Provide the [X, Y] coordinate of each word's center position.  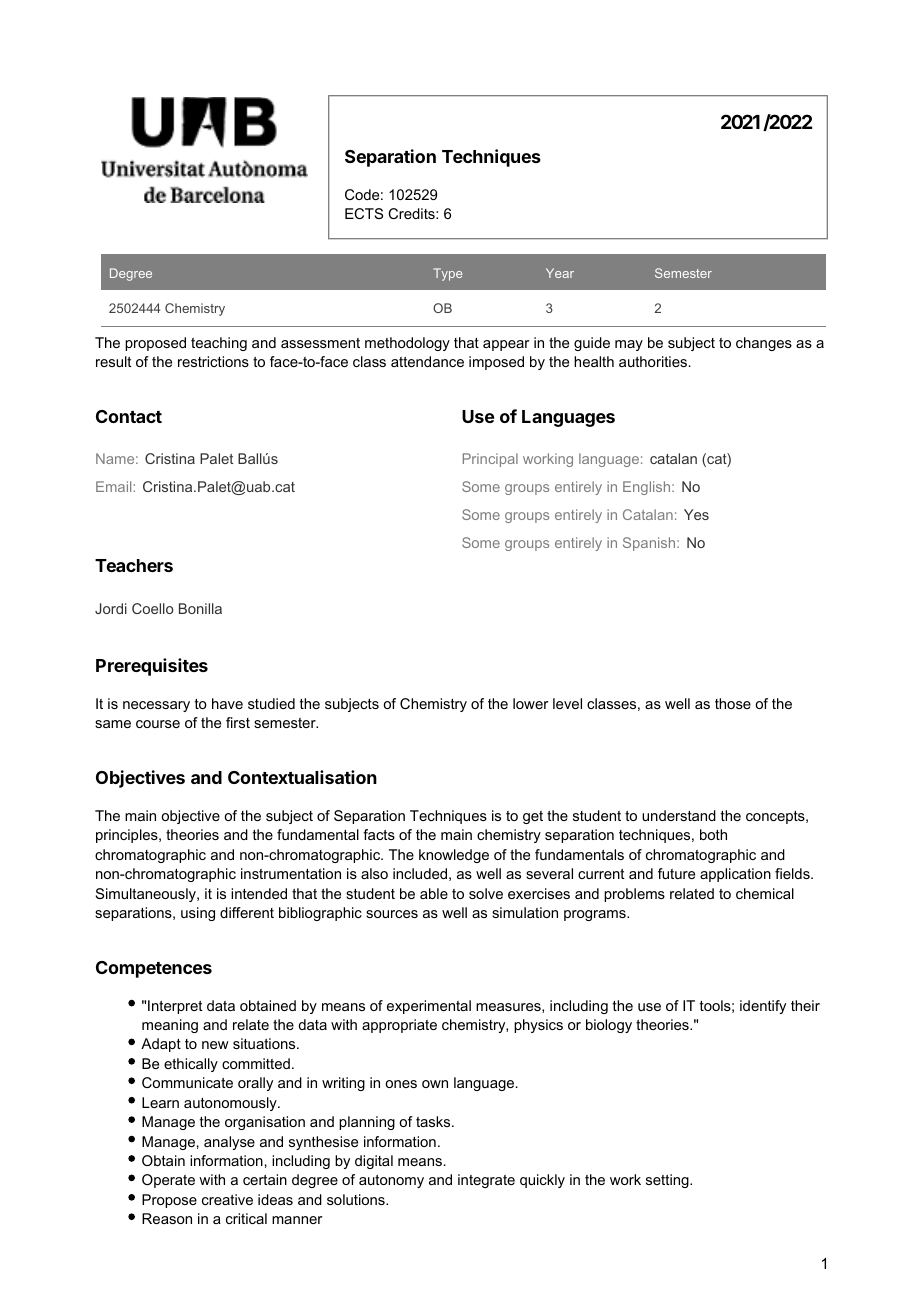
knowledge [454, 856]
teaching [219, 344]
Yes [696, 514]
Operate [168, 1181]
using [198, 914]
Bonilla [200, 608]
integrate [486, 1181]
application [735, 875]
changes [764, 344]
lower [531, 703]
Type [447, 274]
